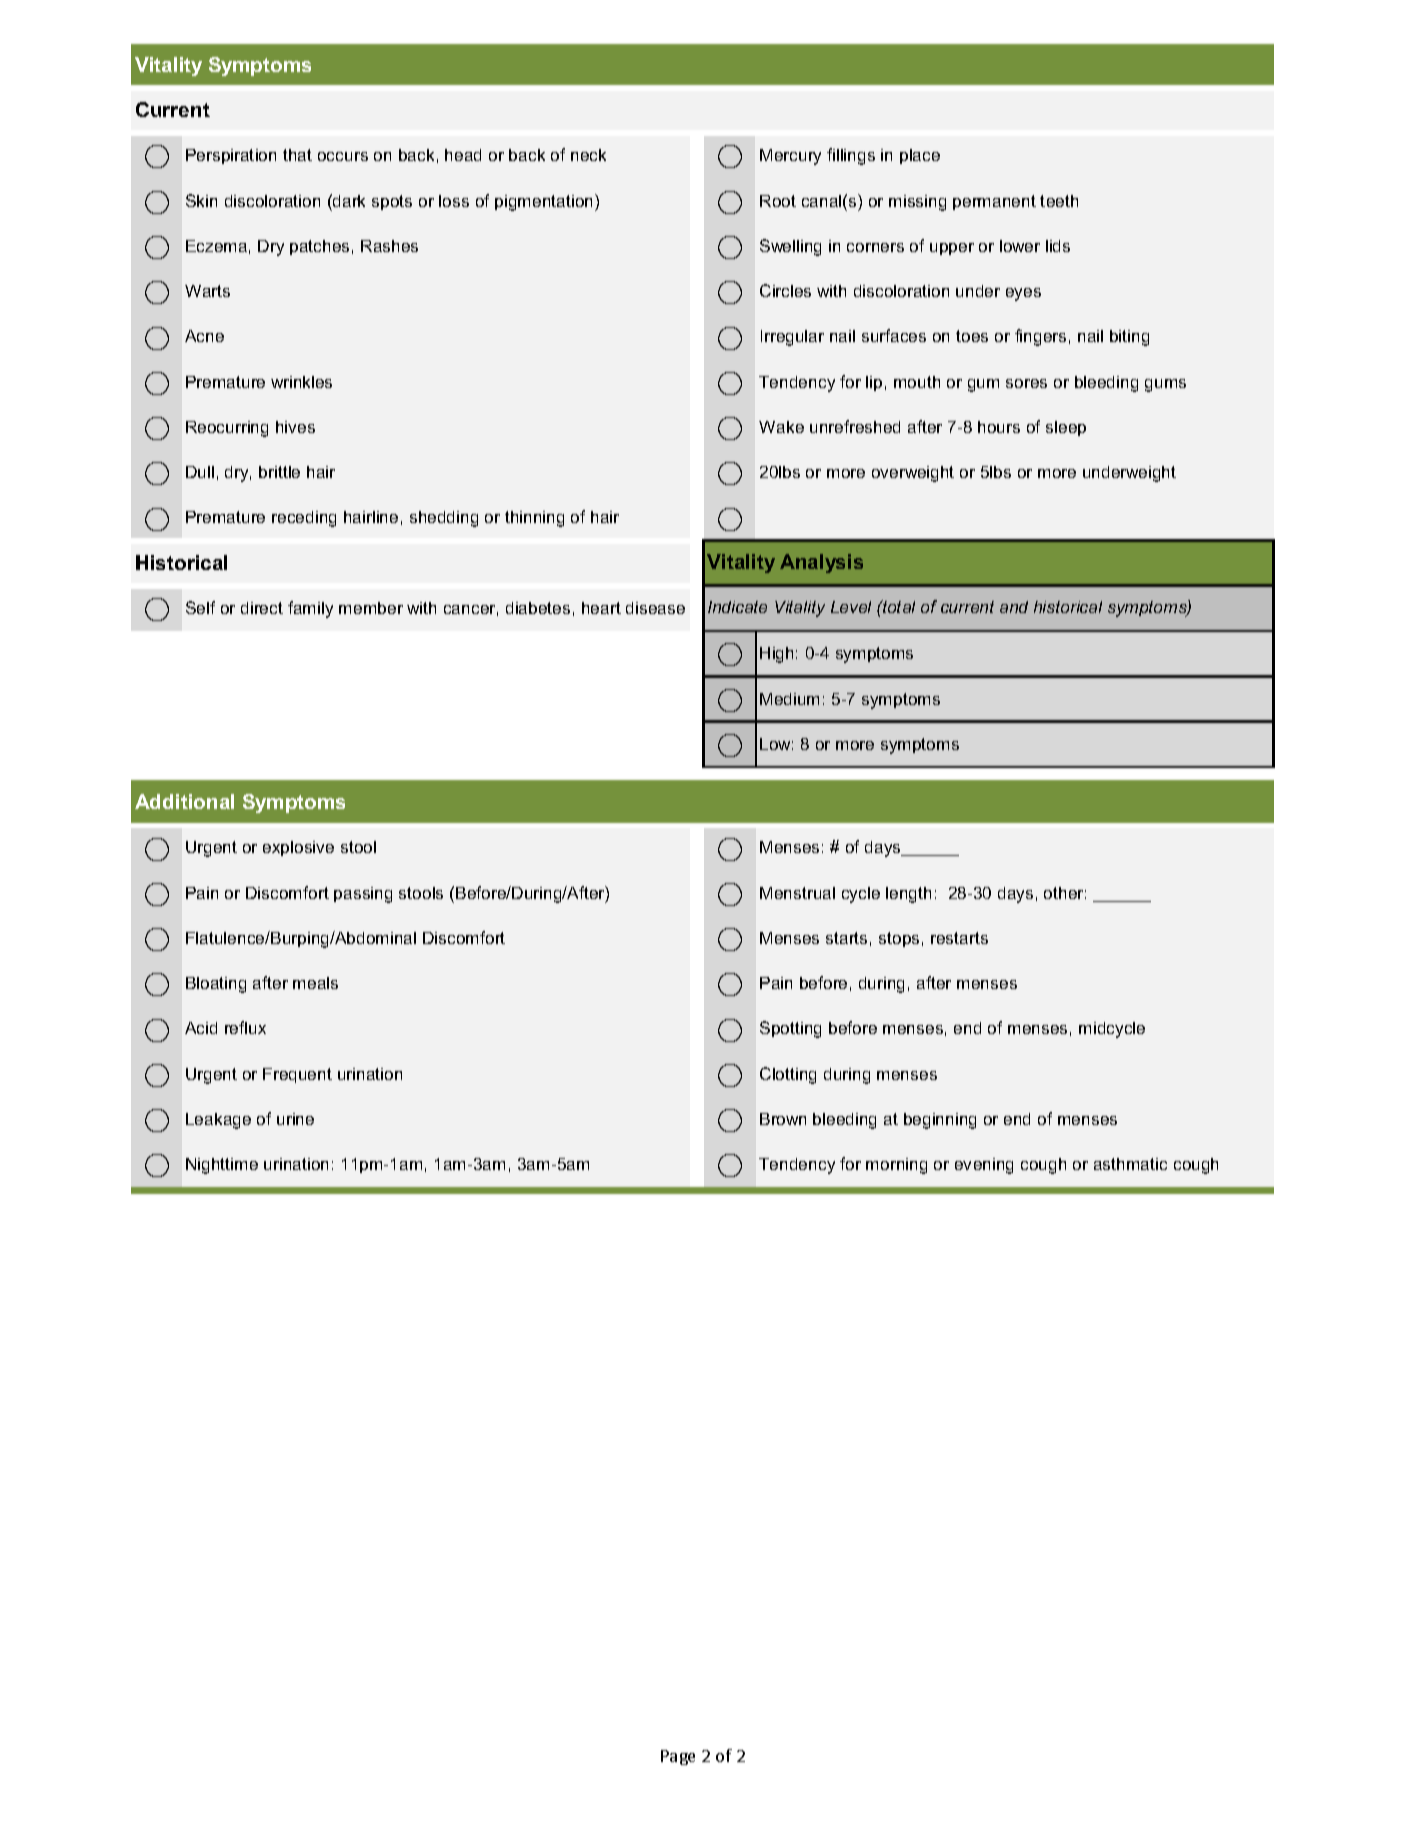 The height and width of the page is (1822, 1408). Describe the element at coordinates (295, 1119) in the page. I see `urine` at that location.
